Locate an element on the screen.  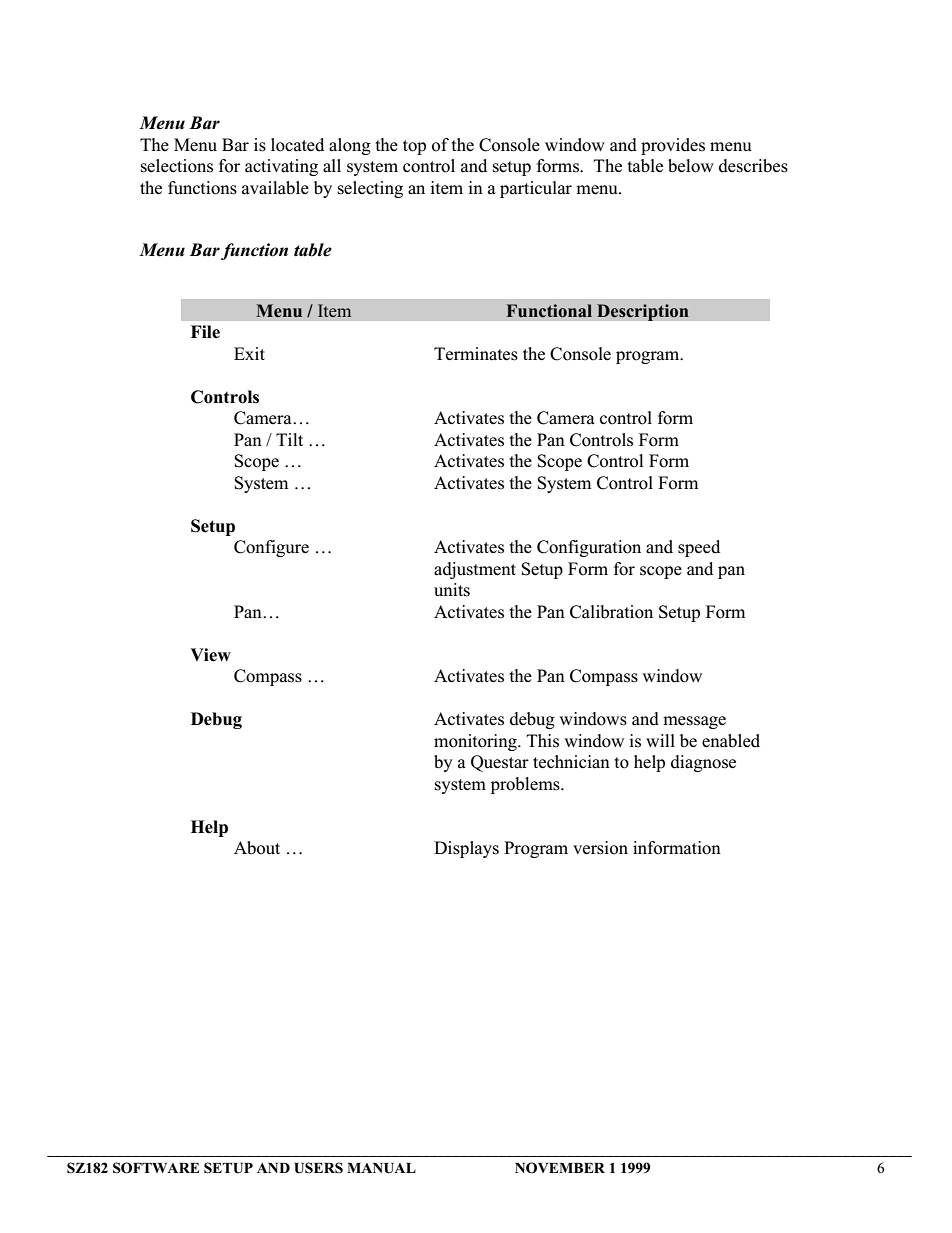
Description is located at coordinates (643, 312).
